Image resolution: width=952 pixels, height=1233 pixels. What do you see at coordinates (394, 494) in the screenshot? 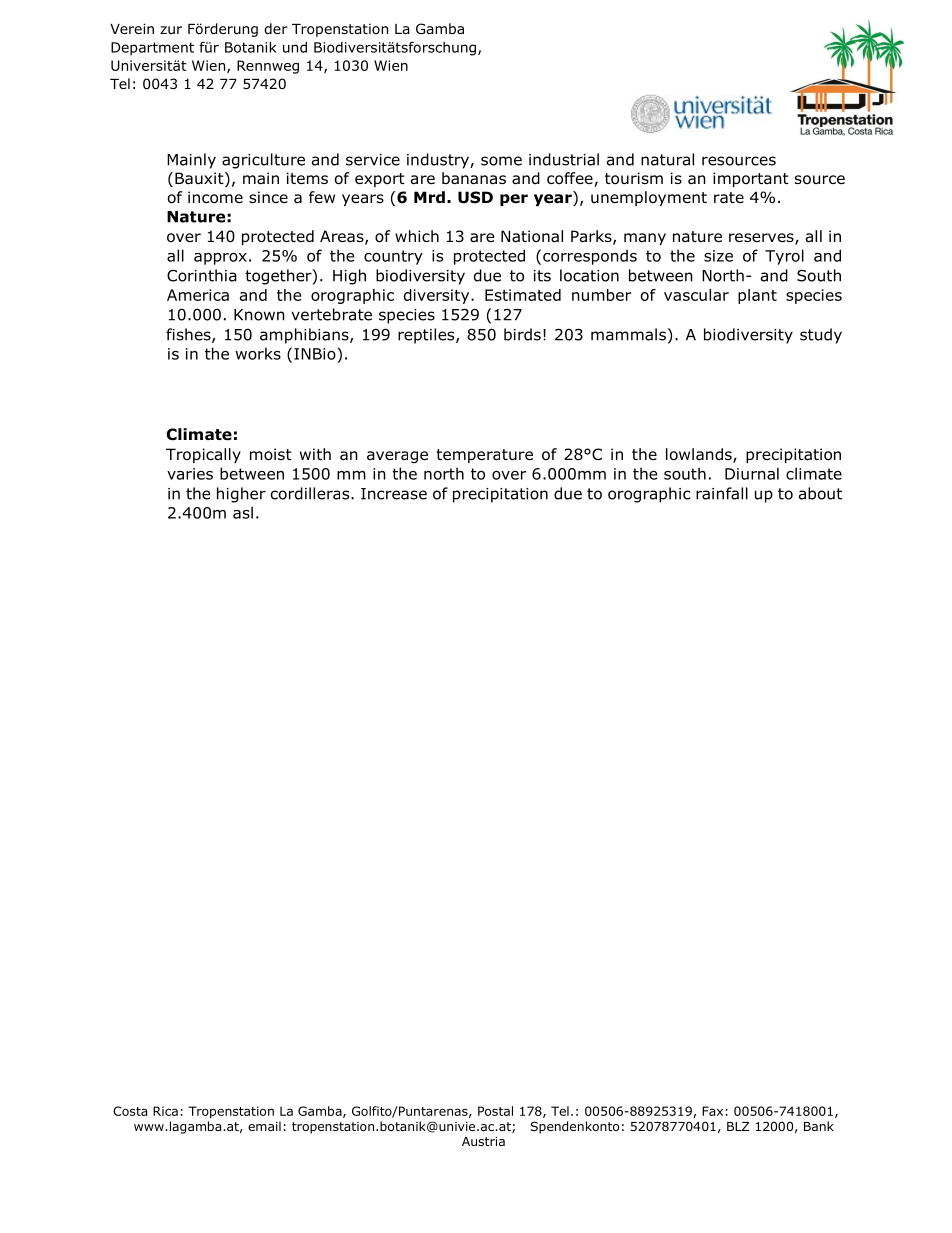
I see `Increase` at bounding box center [394, 494].
